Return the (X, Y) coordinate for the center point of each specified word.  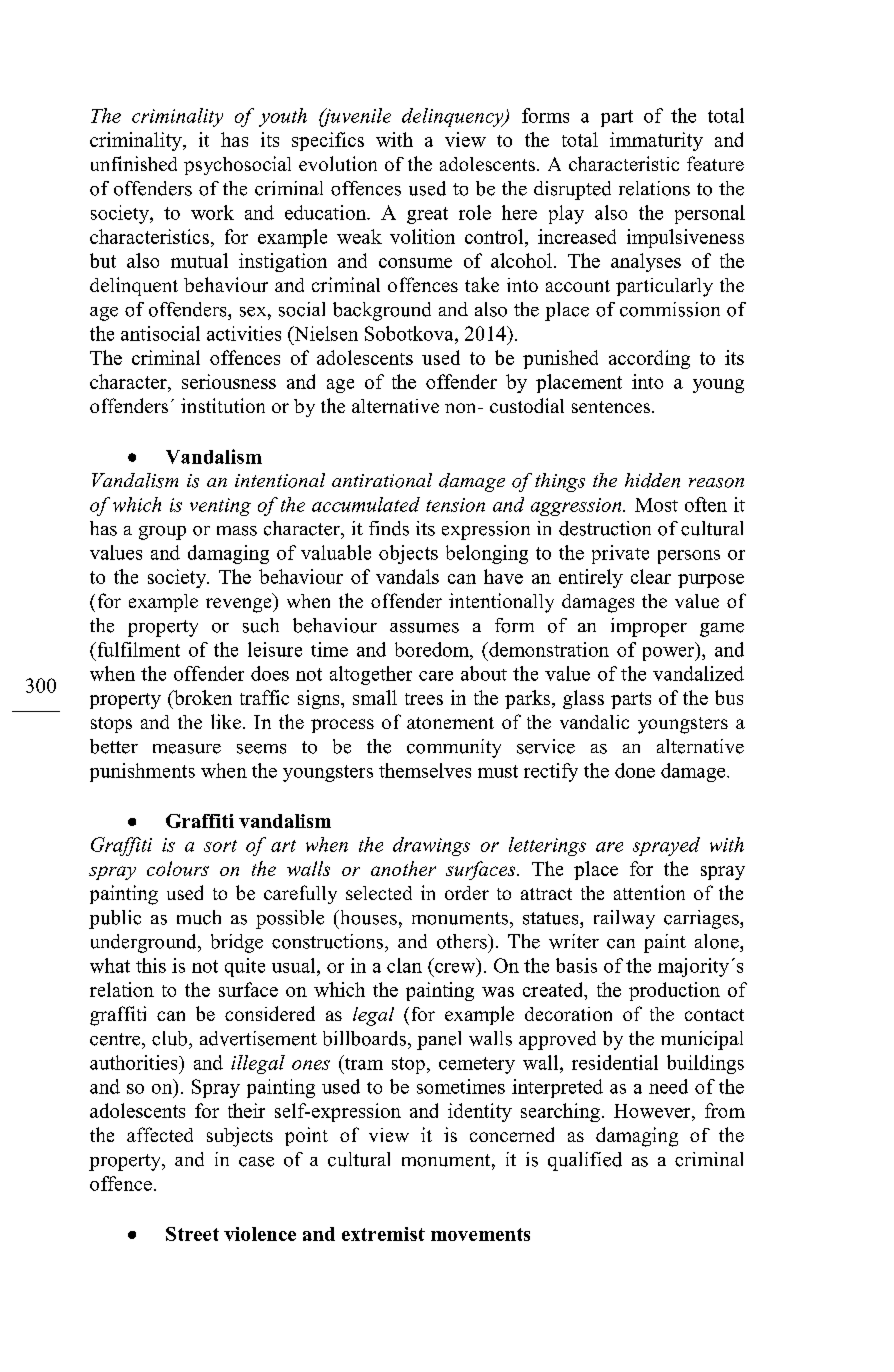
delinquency (454, 117)
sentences (612, 407)
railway (624, 919)
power (670, 654)
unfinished (134, 163)
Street (192, 1234)
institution (223, 405)
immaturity (656, 141)
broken (202, 697)
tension (455, 505)
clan (404, 965)
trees (424, 699)
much (199, 917)
